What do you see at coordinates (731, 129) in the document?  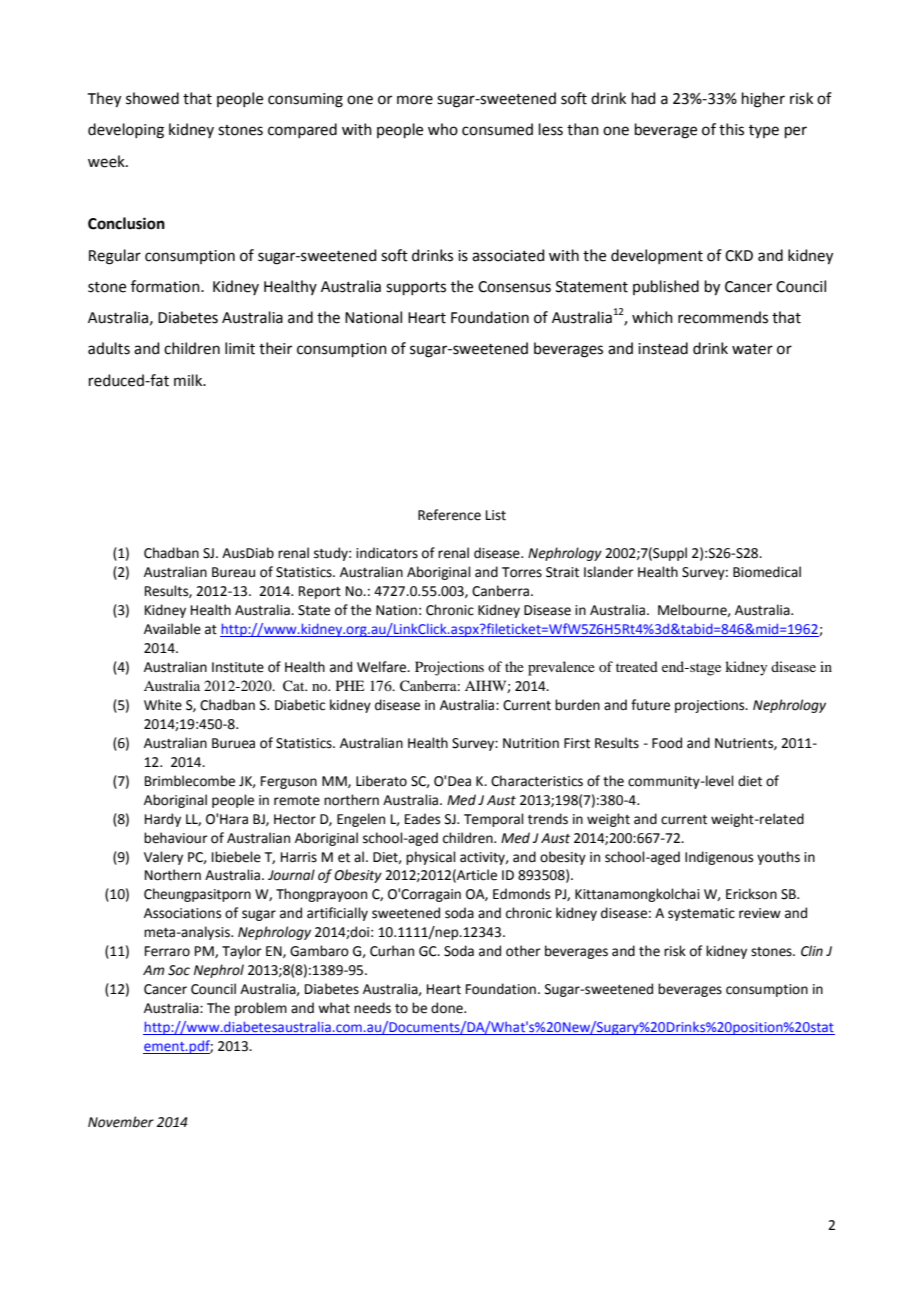 I see `this` at bounding box center [731, 129].
